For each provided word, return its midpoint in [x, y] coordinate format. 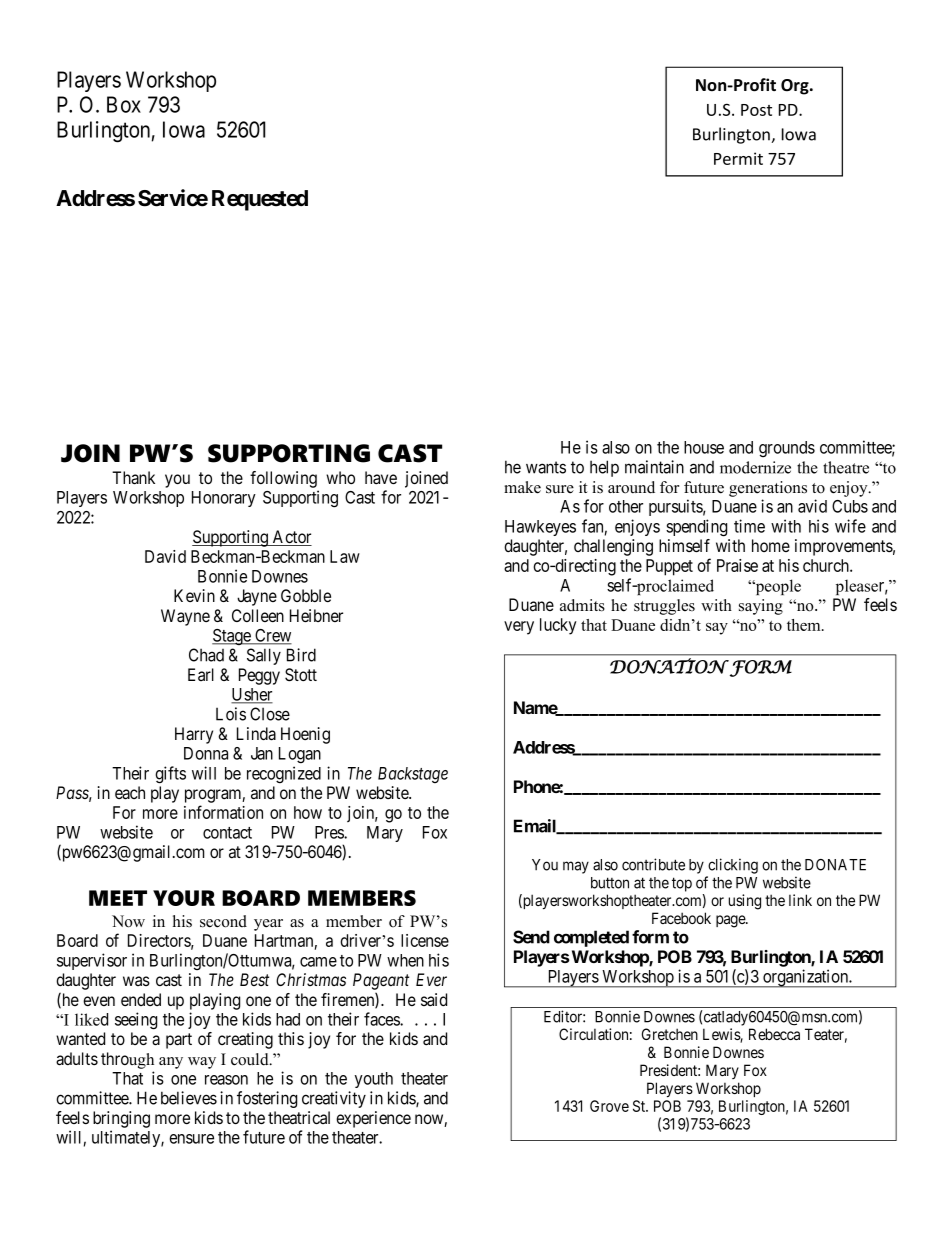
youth [374, 1080]
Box [124, 104]
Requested [260, 200]
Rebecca [774, 1034]
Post [756, 110]
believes [189, 1098]
